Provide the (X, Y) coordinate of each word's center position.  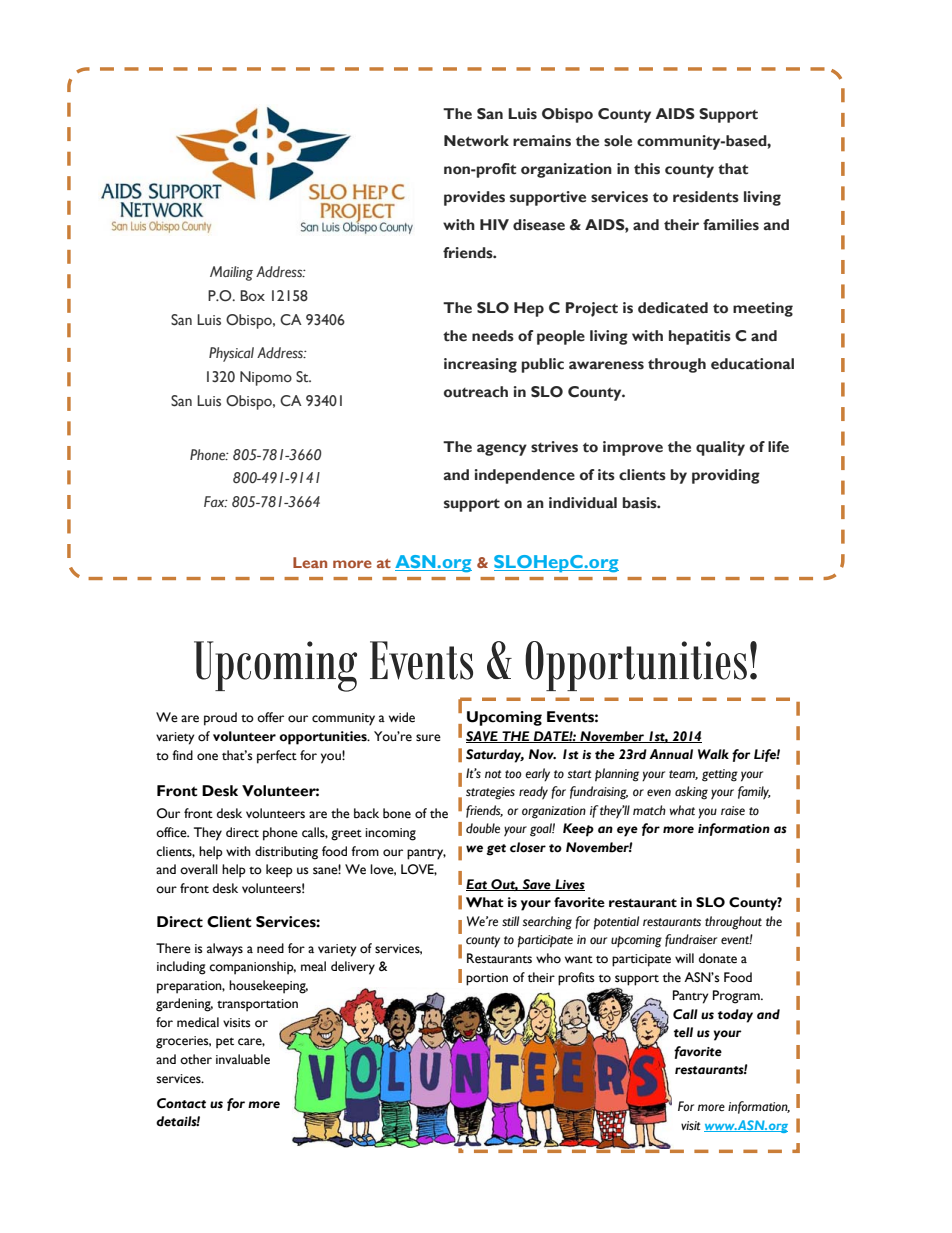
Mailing (231, 273)
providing (726, 476)
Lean (310, 562)
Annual (671, 754)
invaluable (243, 1059)
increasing (480, 365)
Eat (478, 885)
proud (220, 719)
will (684, 958)
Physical (231, 354)
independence (525, 476)
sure (428, 738)
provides (474, 198)
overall (199, 869)
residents (706, 197)
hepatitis (700, 337)
